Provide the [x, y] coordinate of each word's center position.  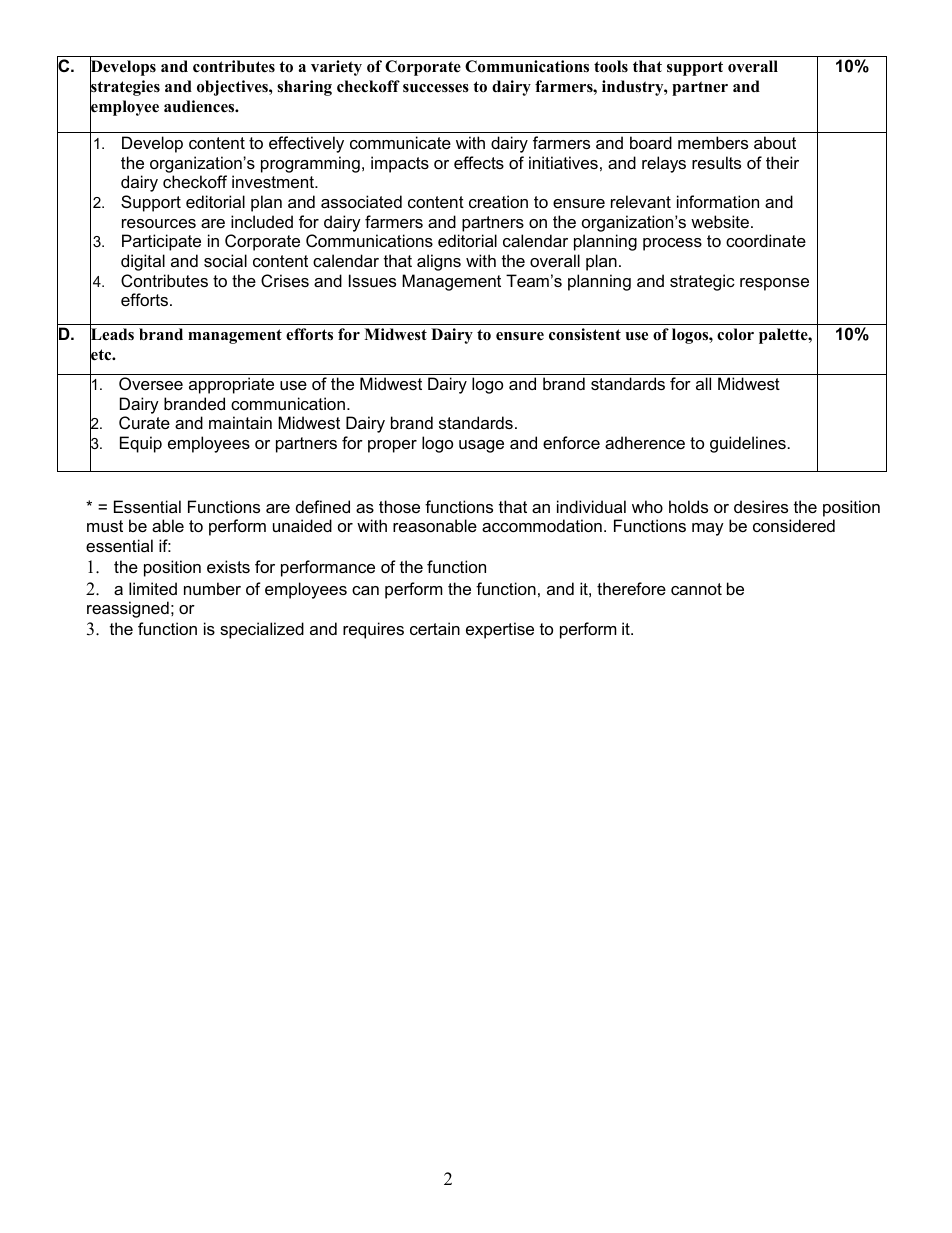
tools [611, 66]
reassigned [128, 609]
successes [436, 88]
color [735, 334]
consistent [585, 334]
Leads [112, 335]
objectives [233, 88]
